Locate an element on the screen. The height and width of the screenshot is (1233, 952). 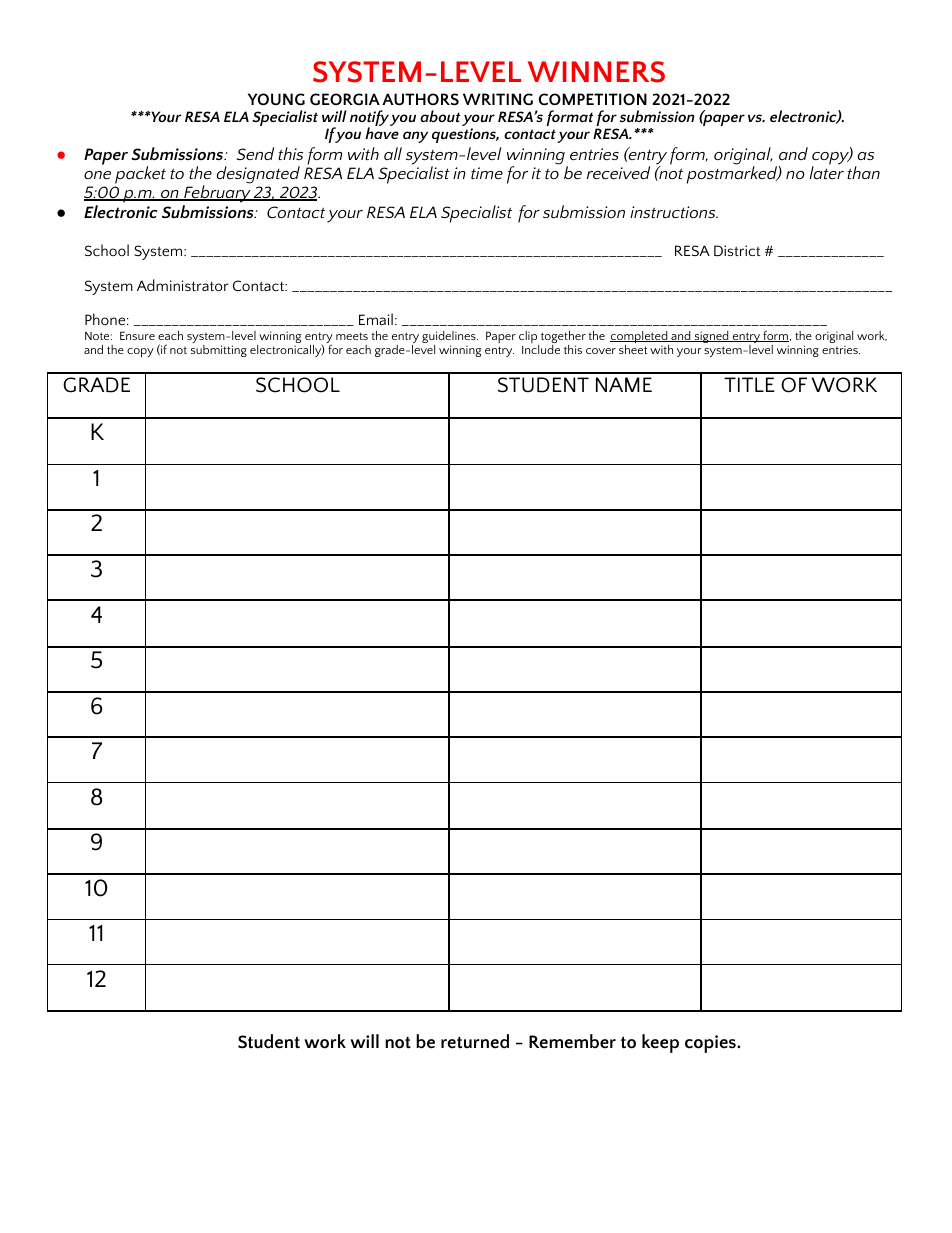
copies is located at coordinates (711, 1044).
